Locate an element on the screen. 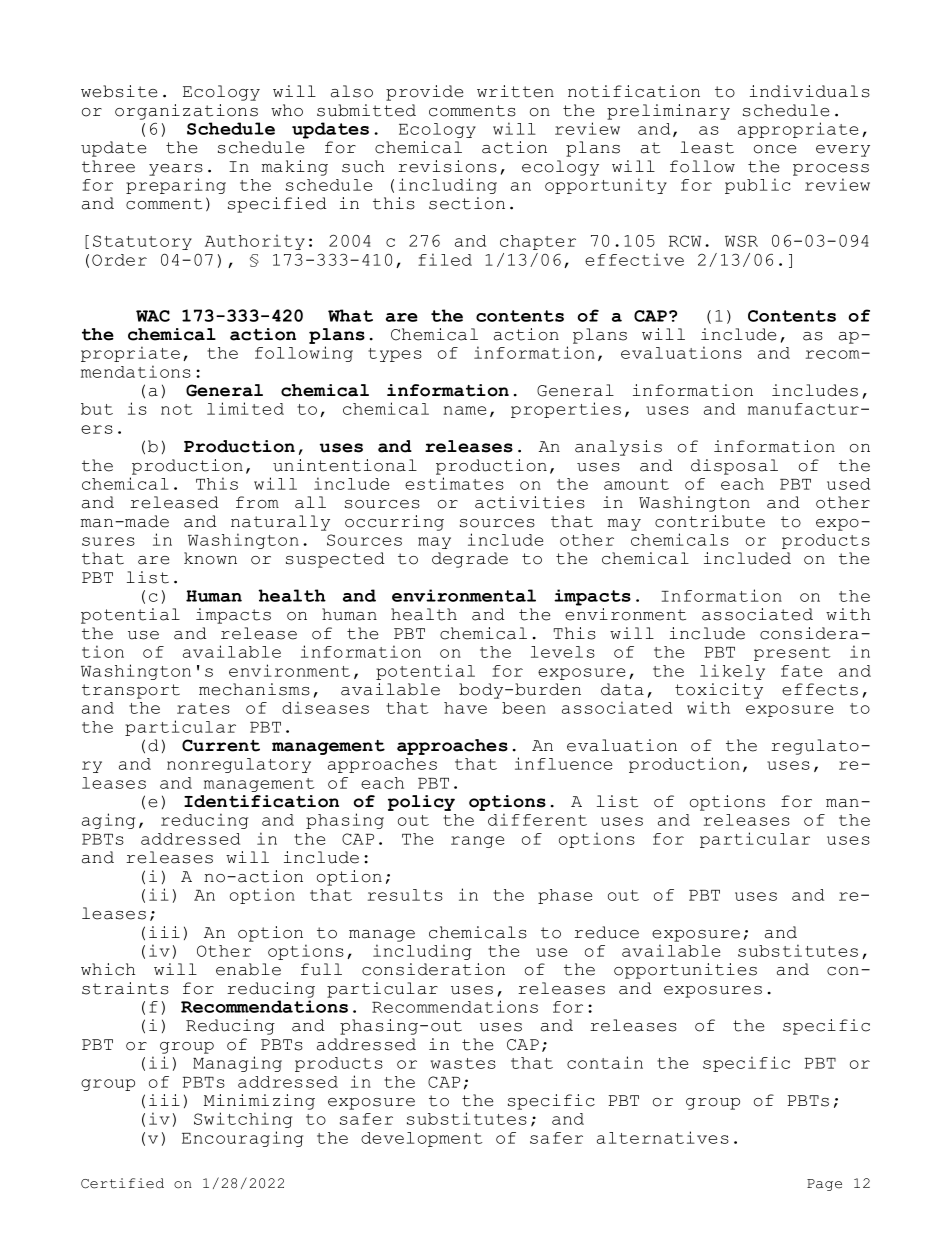 This screenshot has height=1233, width=952. written is located at coordinates (515, 91).
